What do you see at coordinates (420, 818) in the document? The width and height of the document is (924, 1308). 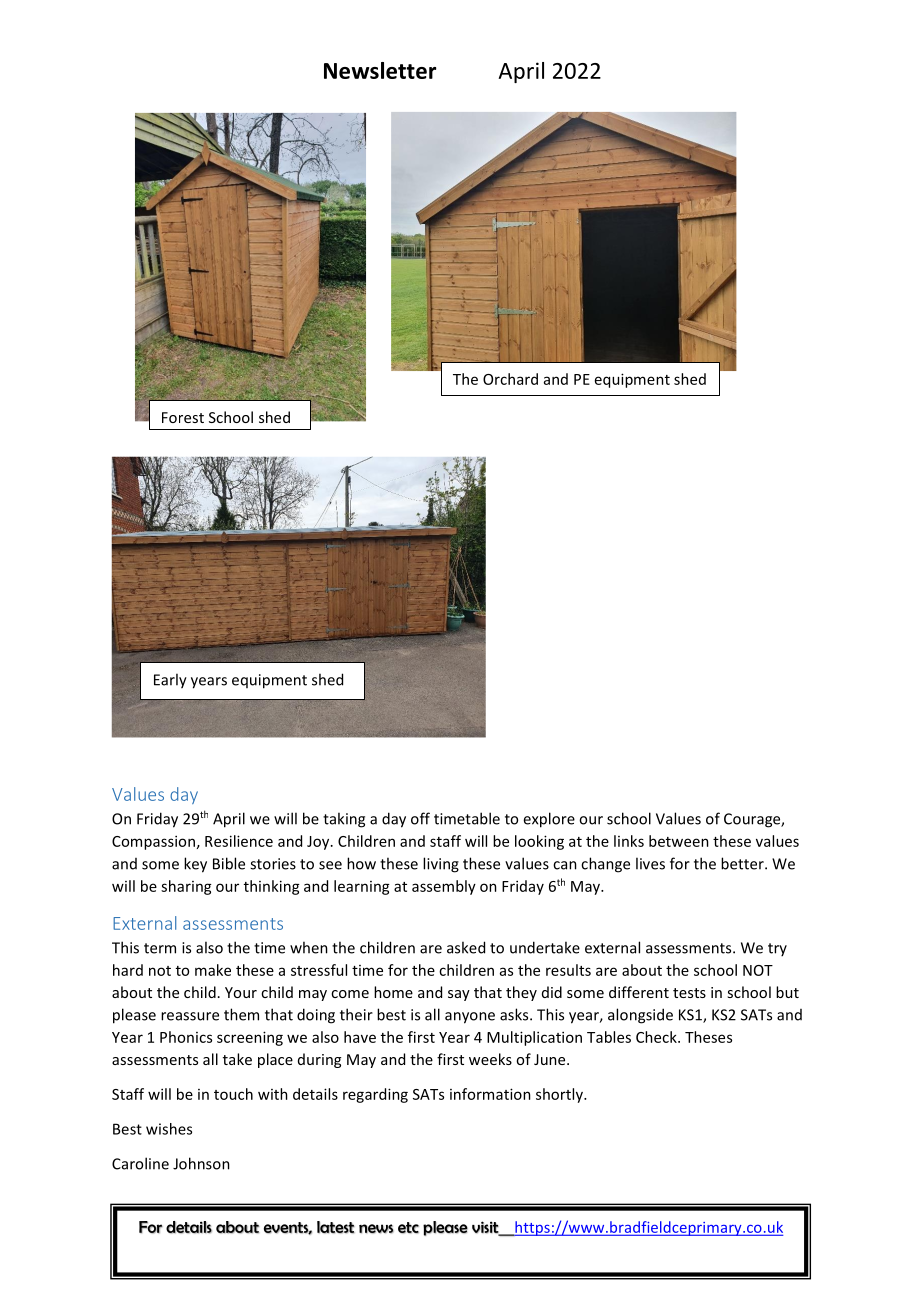 I see `off` at bounding box center [420, 818].
